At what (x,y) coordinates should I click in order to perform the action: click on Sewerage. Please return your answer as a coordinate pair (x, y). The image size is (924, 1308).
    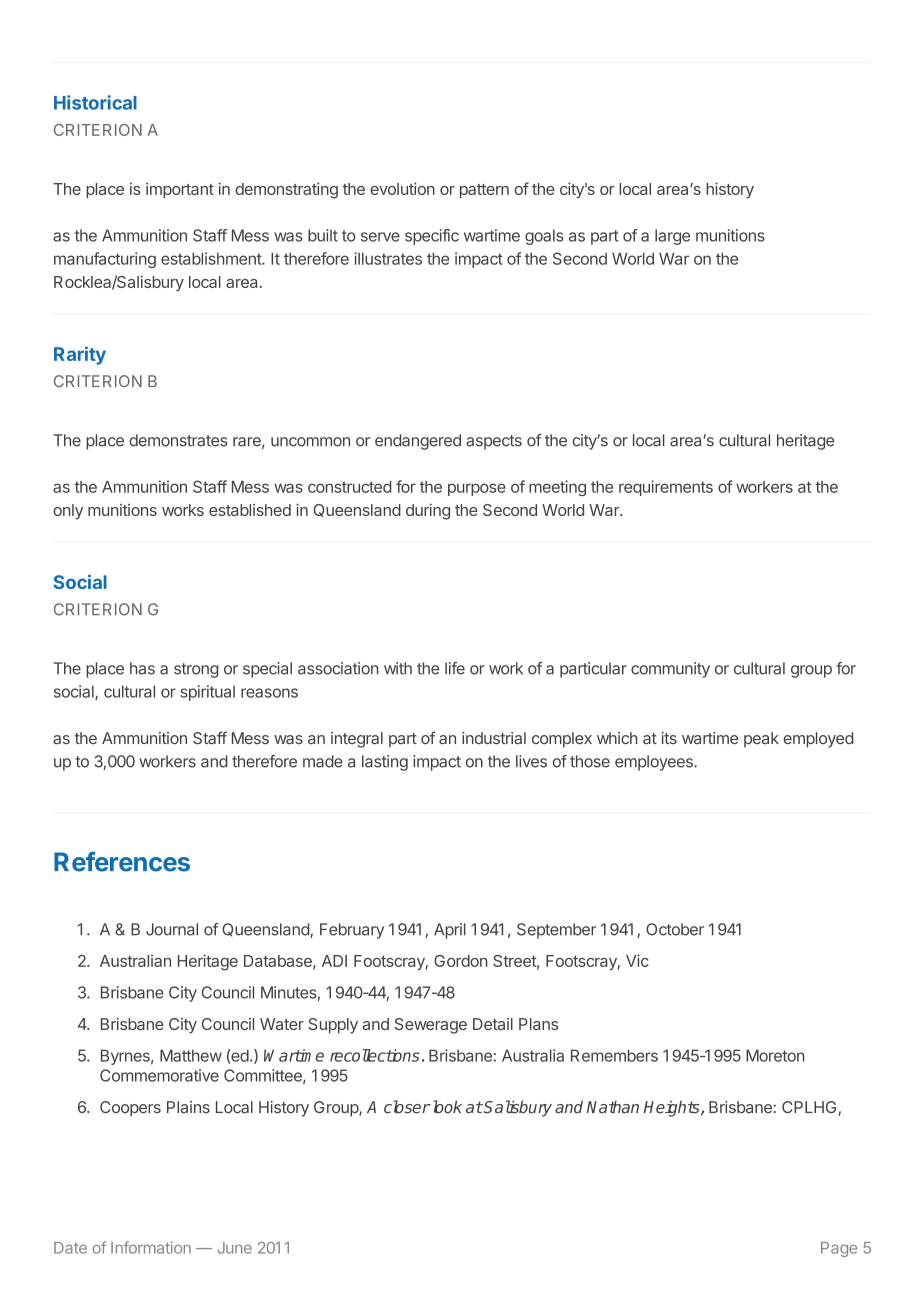
    Looking at the image, I should click on (431, 1026).
